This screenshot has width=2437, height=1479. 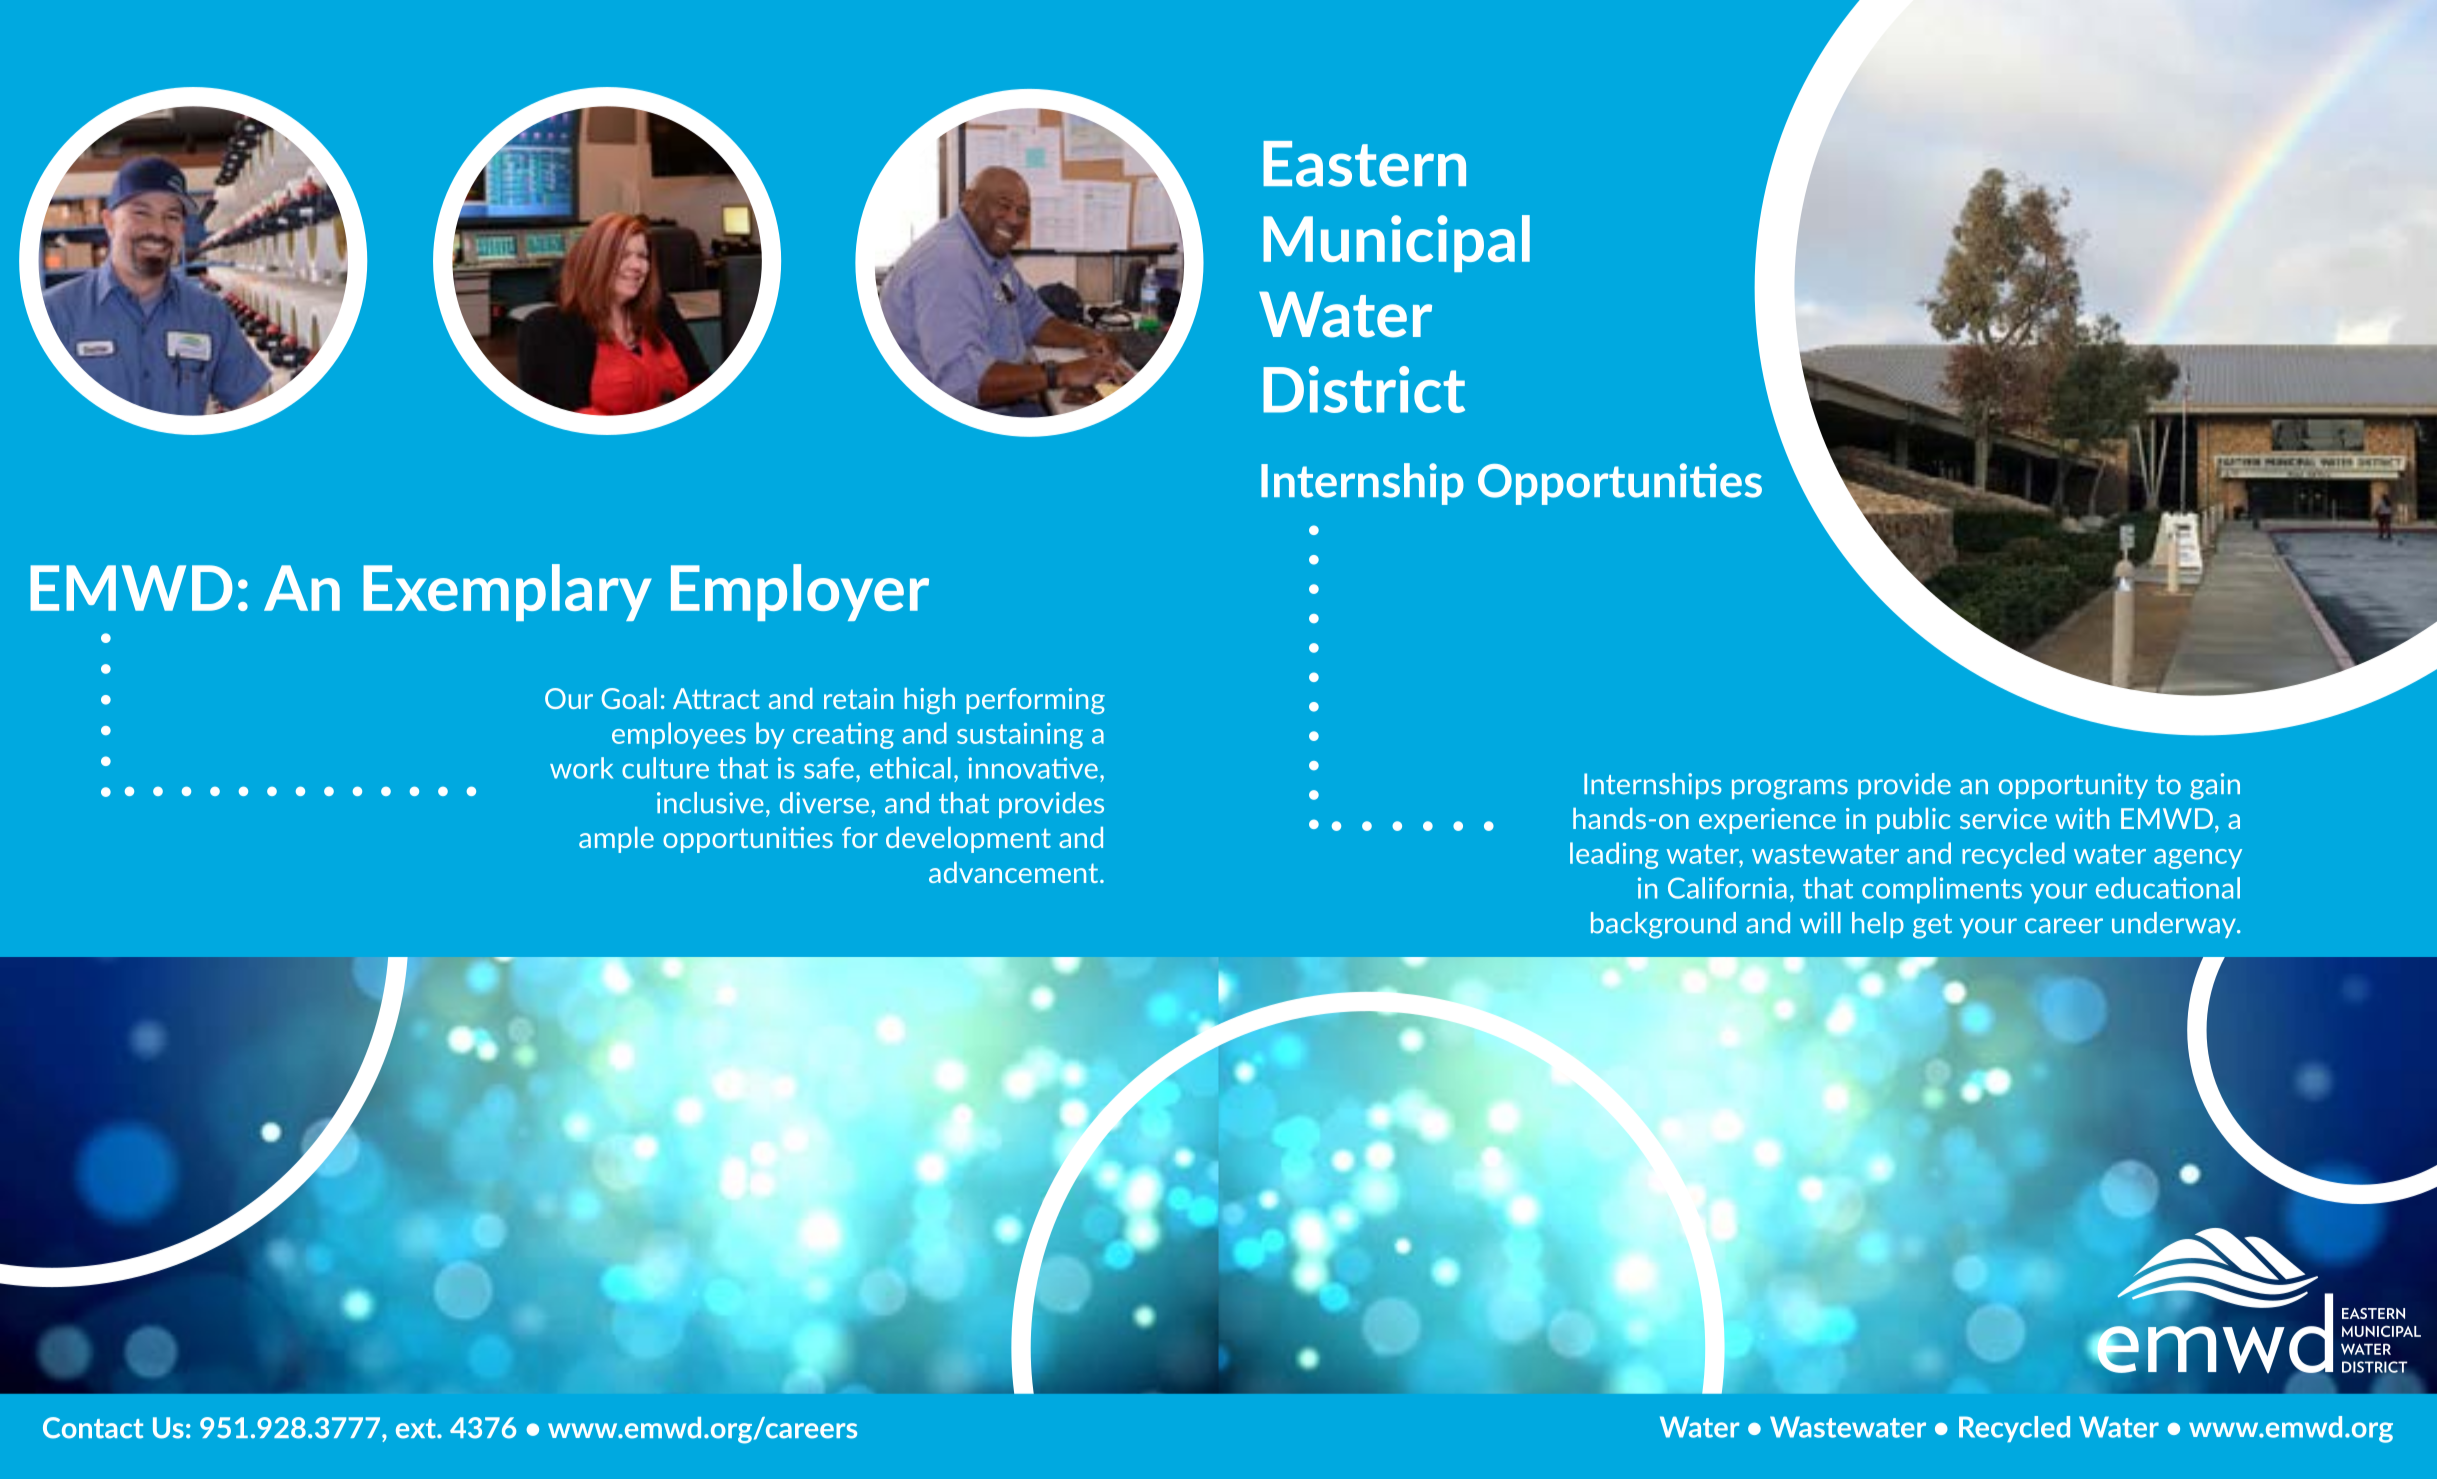 What do you see at coordinates (1932, 926) in the screenshot?
I see `get` at bounding box center [1932, 926].
